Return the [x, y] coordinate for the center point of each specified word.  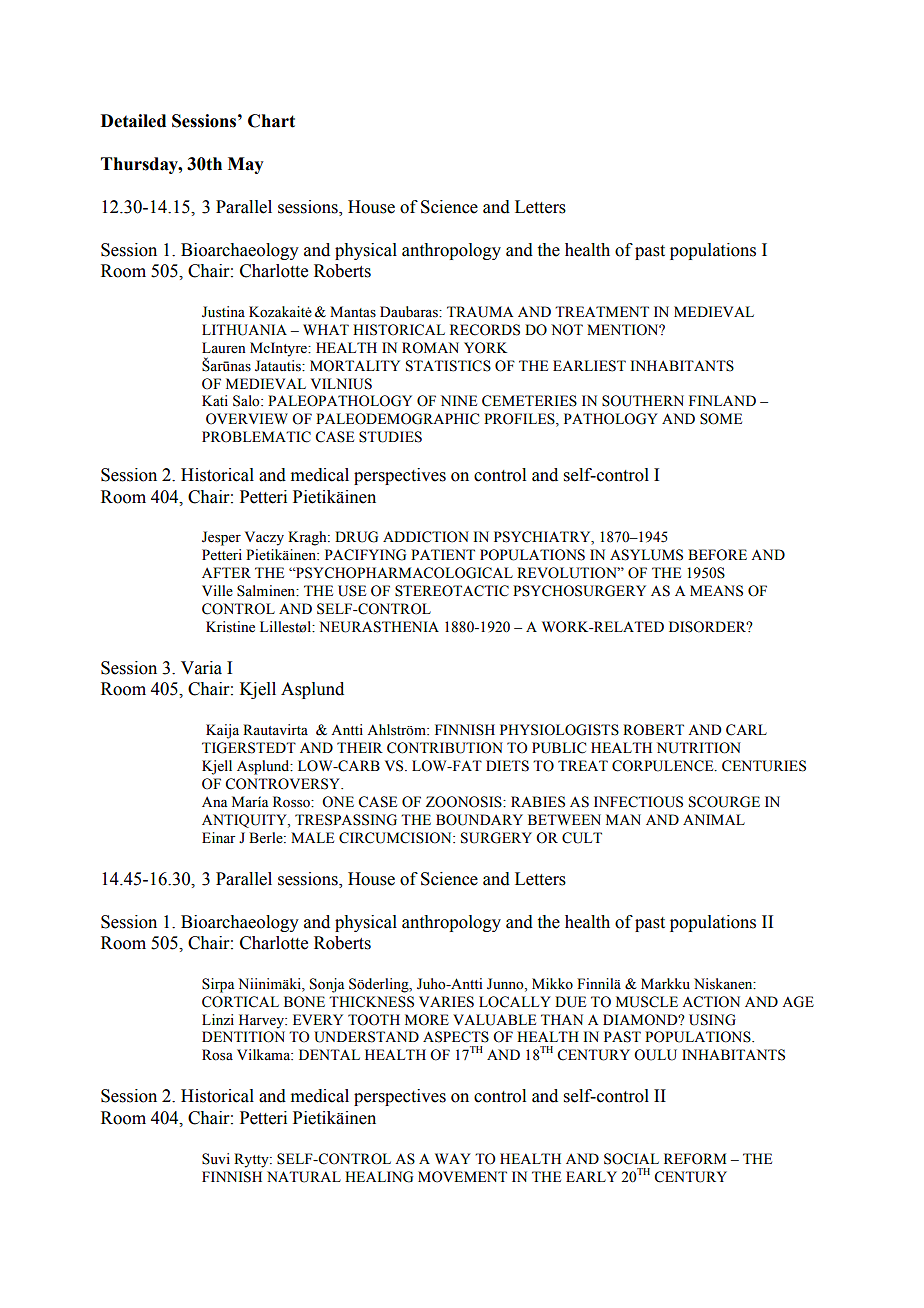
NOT [567, 330]
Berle [267, 838]
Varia [201, 668]
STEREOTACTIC [452, 591]
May [246, 165]
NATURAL [304, 1177]
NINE [459, 400]
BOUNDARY [479, 820]
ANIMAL [714, 819]
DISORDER [709, 627]
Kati [215, 400]
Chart [271, 121]
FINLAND [722, 400]
